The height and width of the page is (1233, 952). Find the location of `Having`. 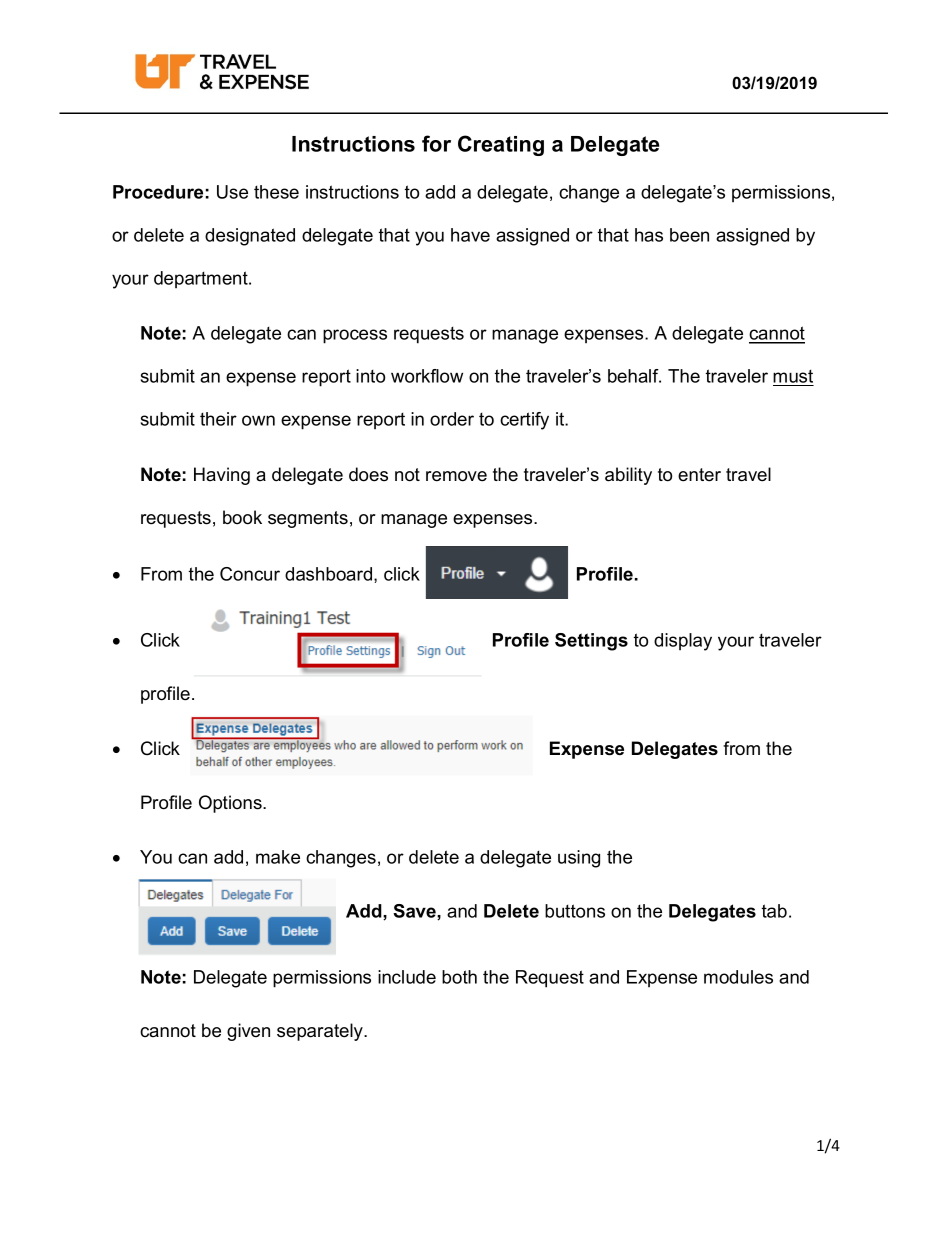

Having is located at coordinates (222, 476).
